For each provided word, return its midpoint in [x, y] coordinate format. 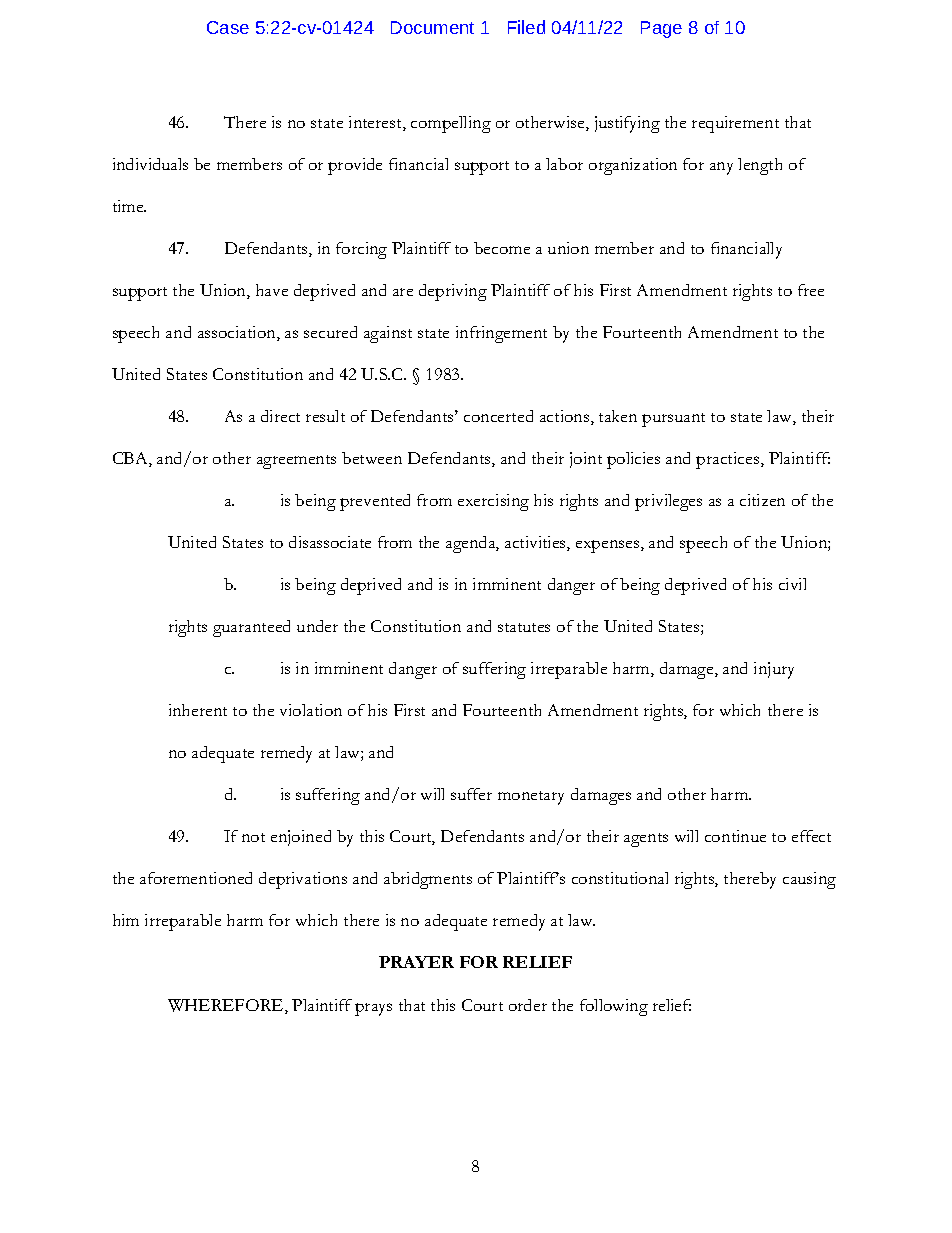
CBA [131, 459]
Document [432, 27]
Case [228, 27]
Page [661, 29]
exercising [493, 502]
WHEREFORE [227, 1006]
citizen [762, 500]
